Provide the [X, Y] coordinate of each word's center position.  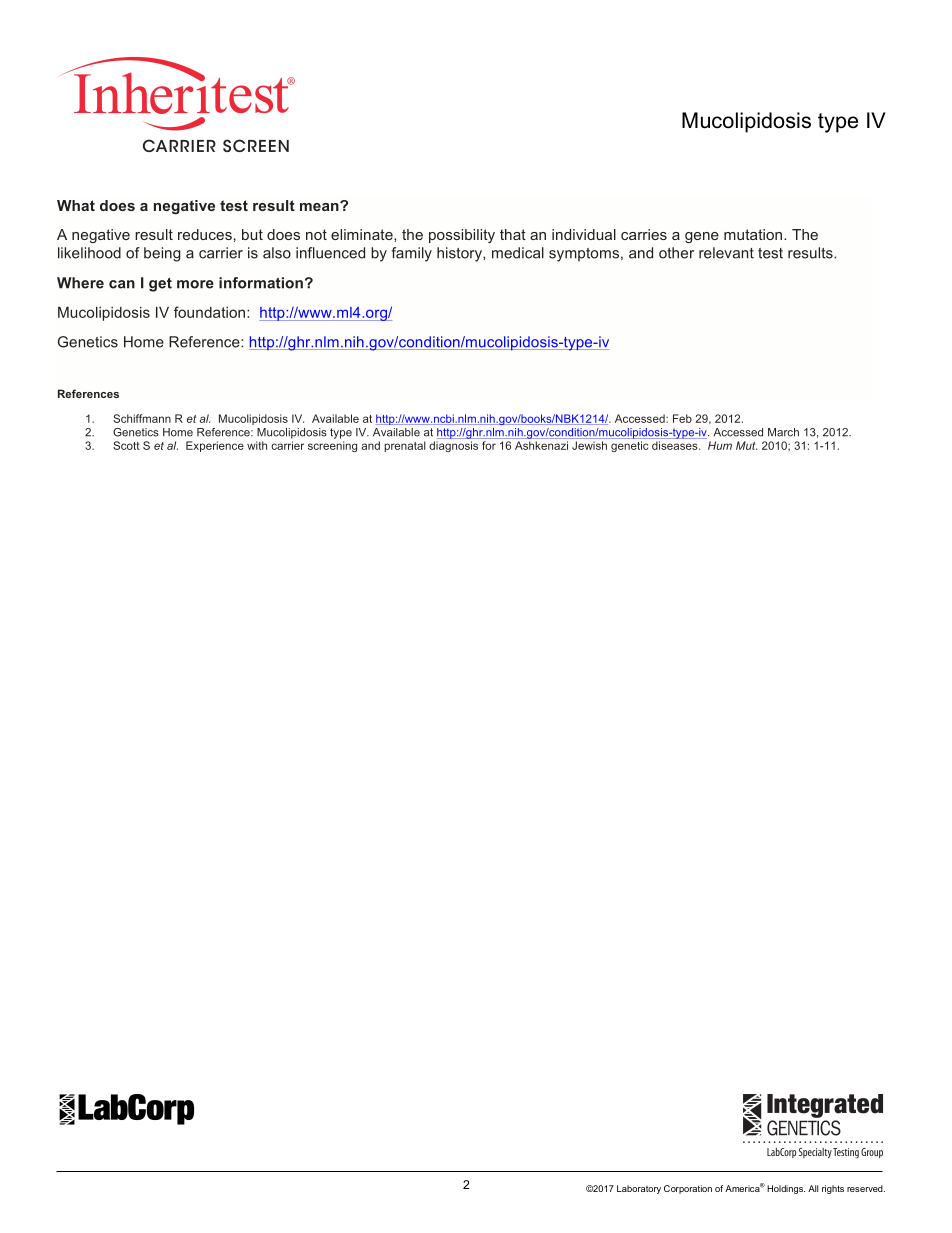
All [813, 1188]
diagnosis [453, 446]
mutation [754, 234]
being [162, 254]
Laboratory [639, 1189]
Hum [720, 445]
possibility [462, 236]
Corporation [688, 1189]
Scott [126, 445]
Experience [215, 446]
